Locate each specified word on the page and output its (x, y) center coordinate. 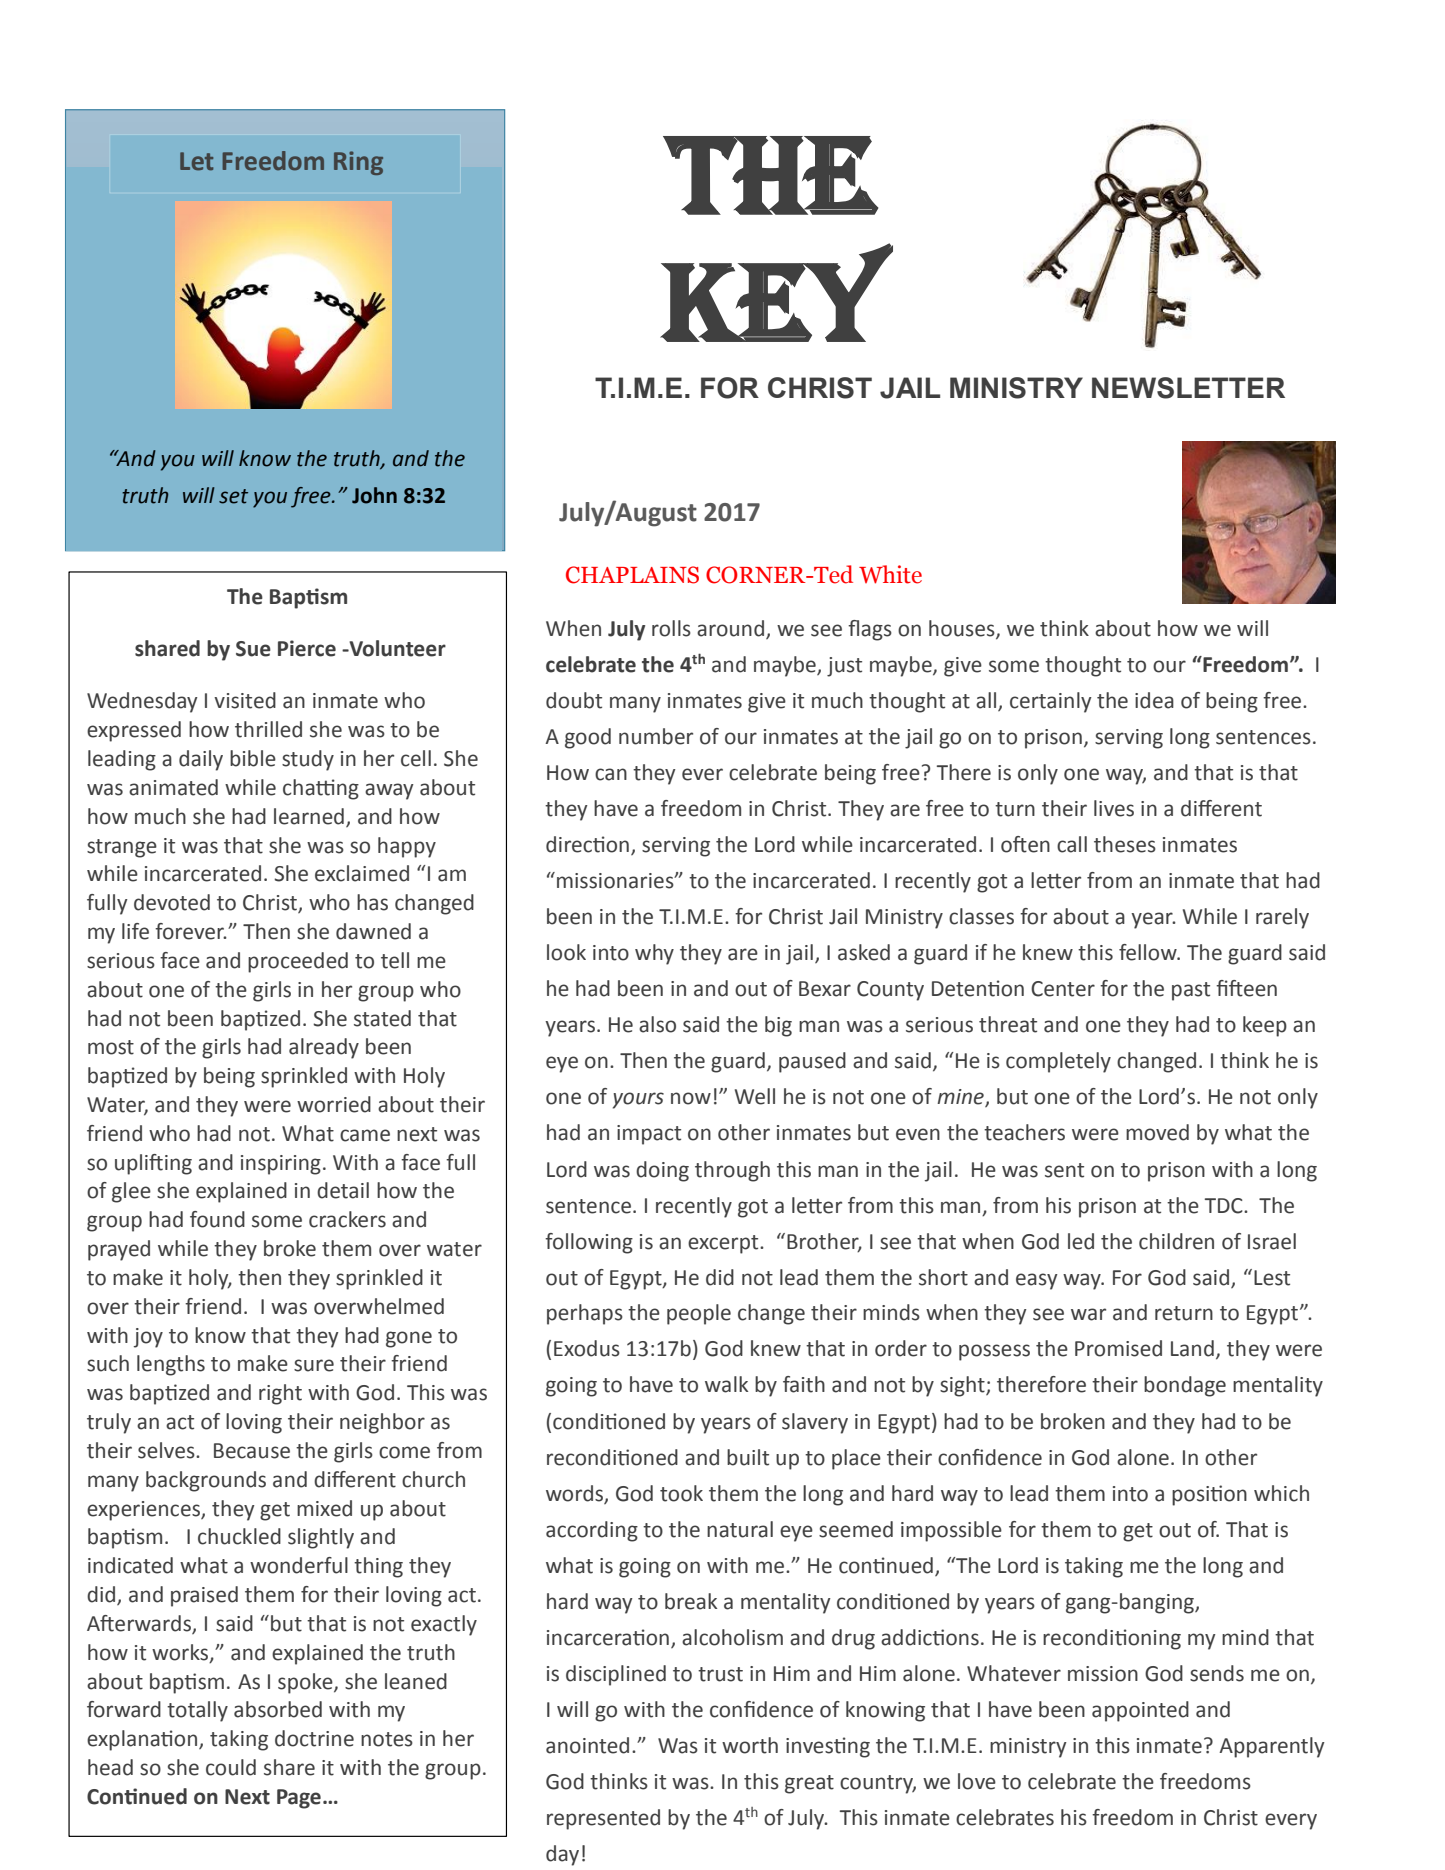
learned (309, 816)
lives (1114, 808)
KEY (777, 292)
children (1176, 1241)
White (890, 574)
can (611, 774)
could (231, 1767)
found (217, 1219)
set (233, 496)
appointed (1140, 1711)
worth (750, 1745)
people (699, 1314)
